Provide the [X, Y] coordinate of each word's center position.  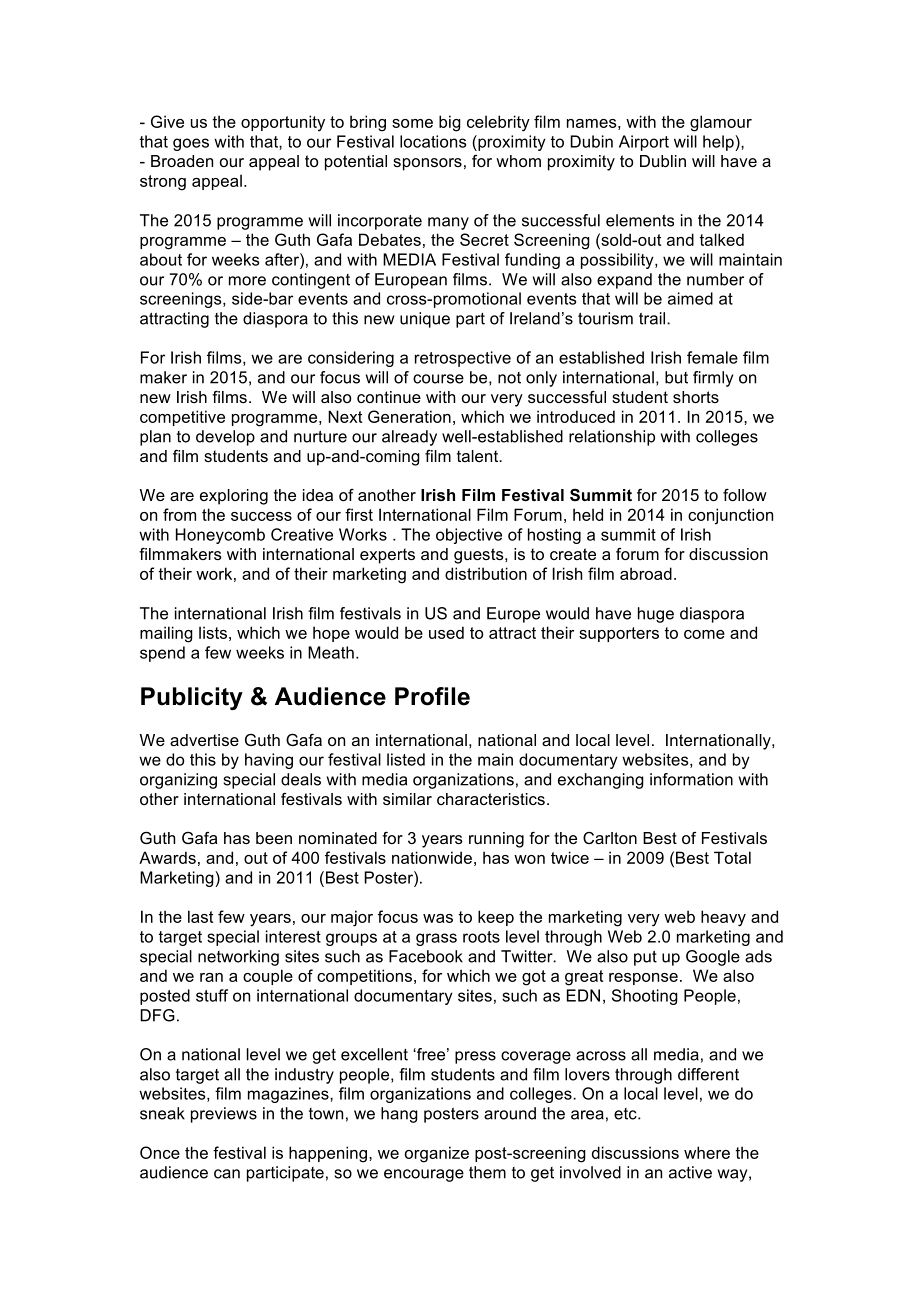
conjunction [730, 516]
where [707, 1152]
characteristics [491, 799]
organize [437, 1154]
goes [191, 144]
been [274, 838]
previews [224, 1115]
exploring [234, 497]
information [691, 779]
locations [433, 141]
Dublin [663, 161]
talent [479, 456]
